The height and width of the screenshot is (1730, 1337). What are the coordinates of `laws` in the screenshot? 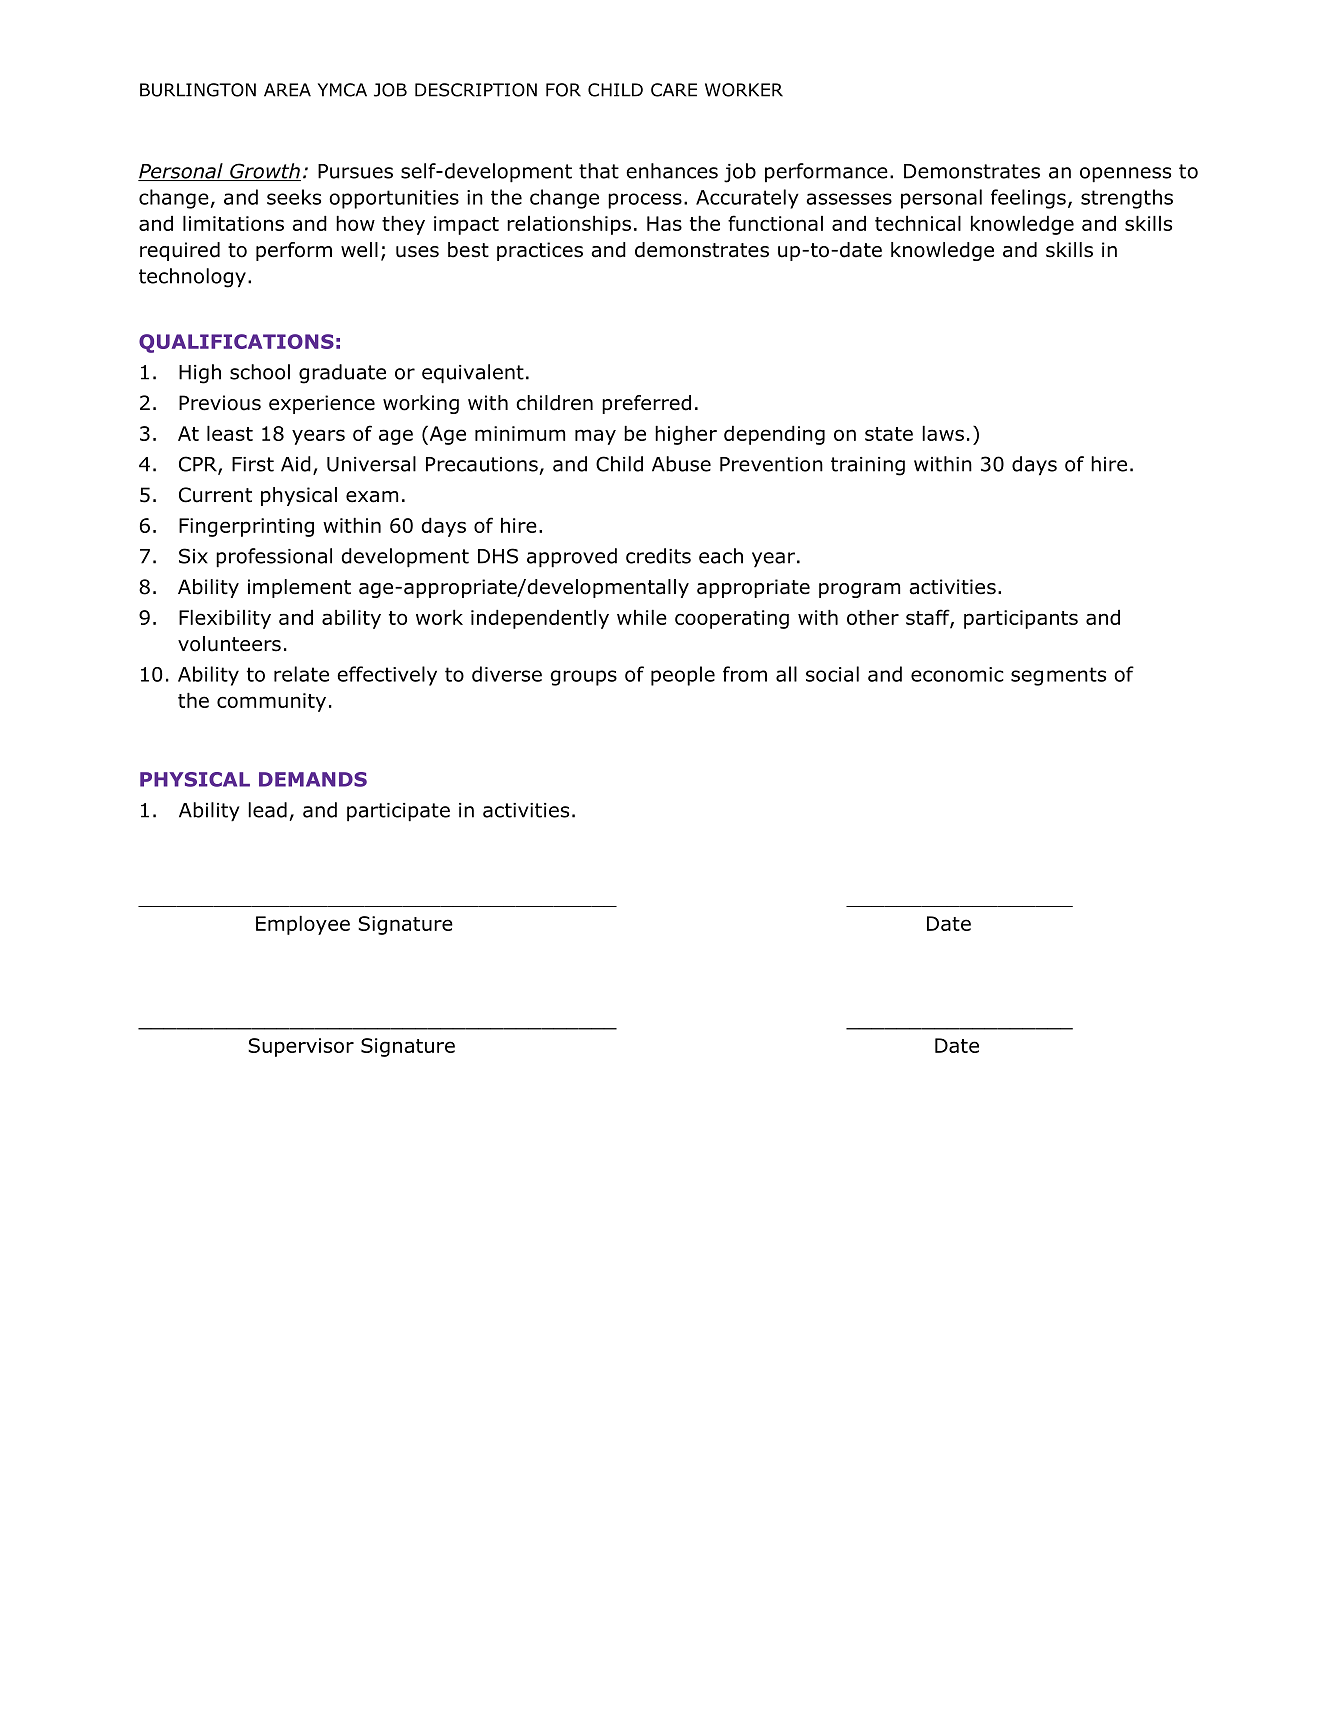 It's located at (943, 433).
